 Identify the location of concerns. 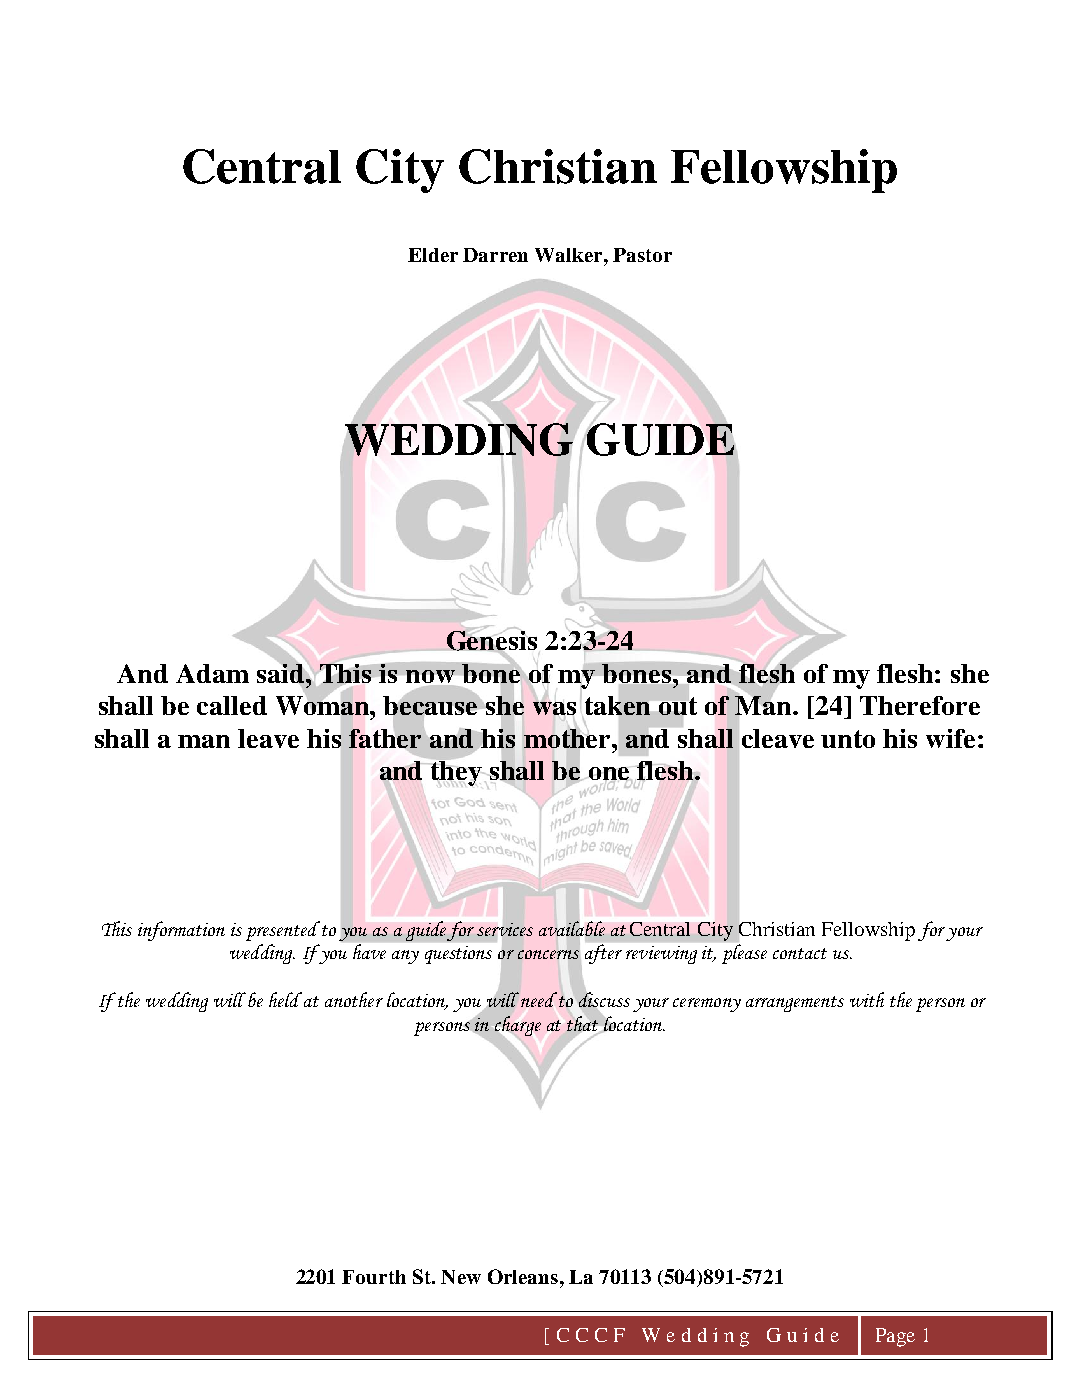
(548, 954).
